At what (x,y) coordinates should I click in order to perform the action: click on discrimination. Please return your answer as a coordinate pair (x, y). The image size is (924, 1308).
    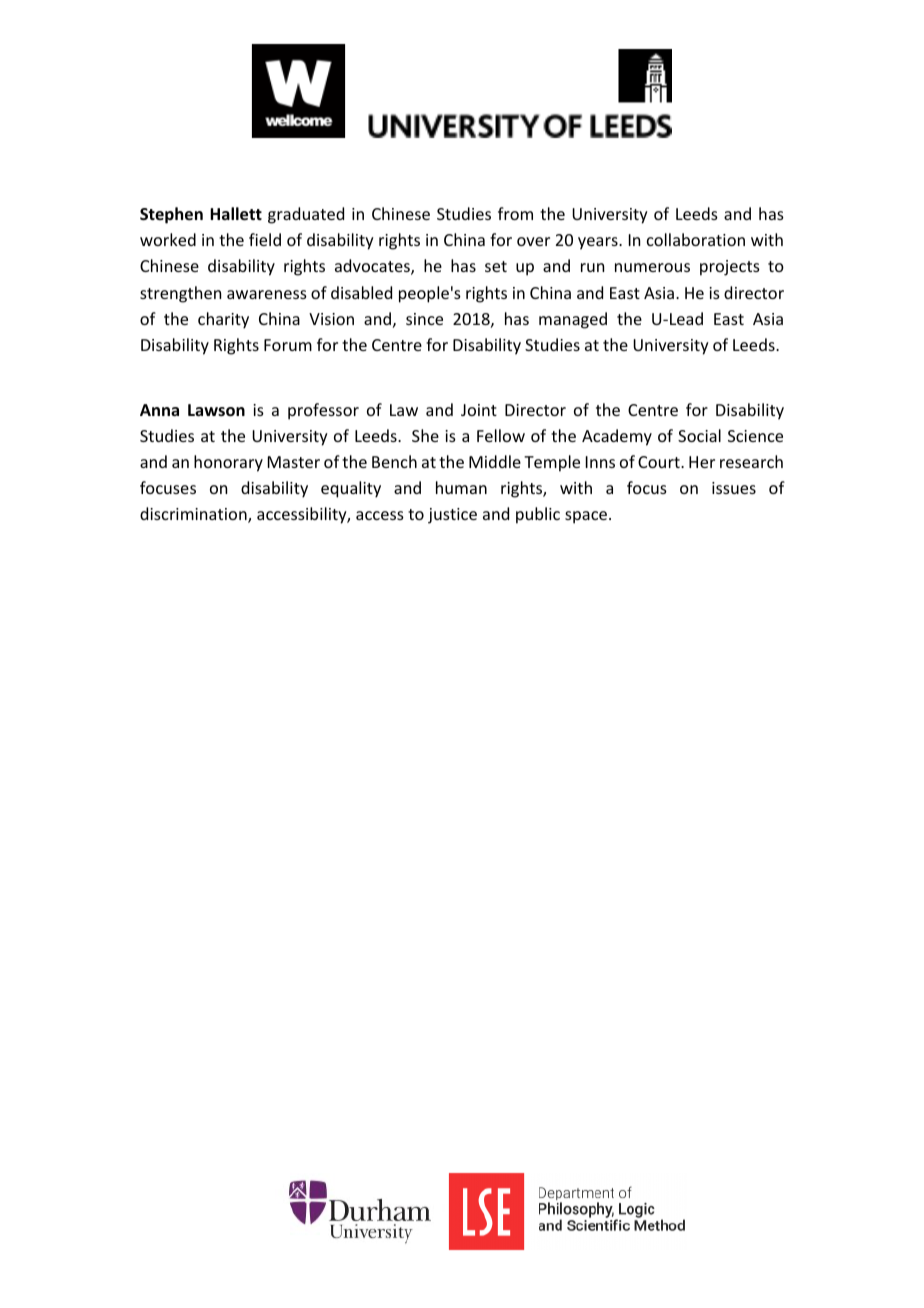
    Looking at the image, I should click on (194, 515).
